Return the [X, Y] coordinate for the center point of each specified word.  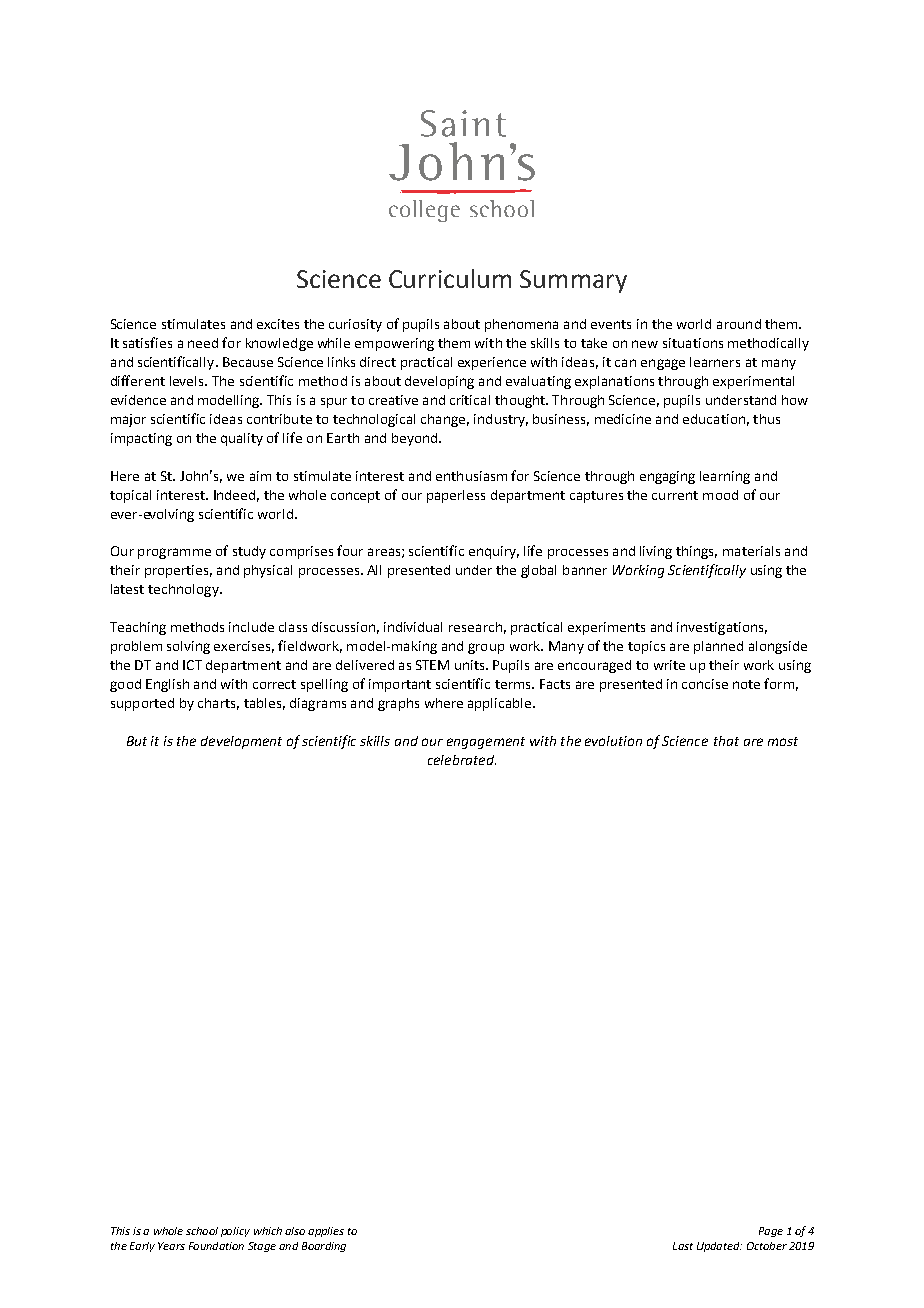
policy [235, 1232]
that [726, 741]
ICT [192, 665]
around [739, 324]
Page [771, 1232]
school [202, 1231]
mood [720, 495]
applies [326, 1232]
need [203, 343]
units [471, 665]
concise [705, 684]
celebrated [462, 760]
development [241, 742]
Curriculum [450, 278]
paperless [456, 496]
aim [260, 476]
